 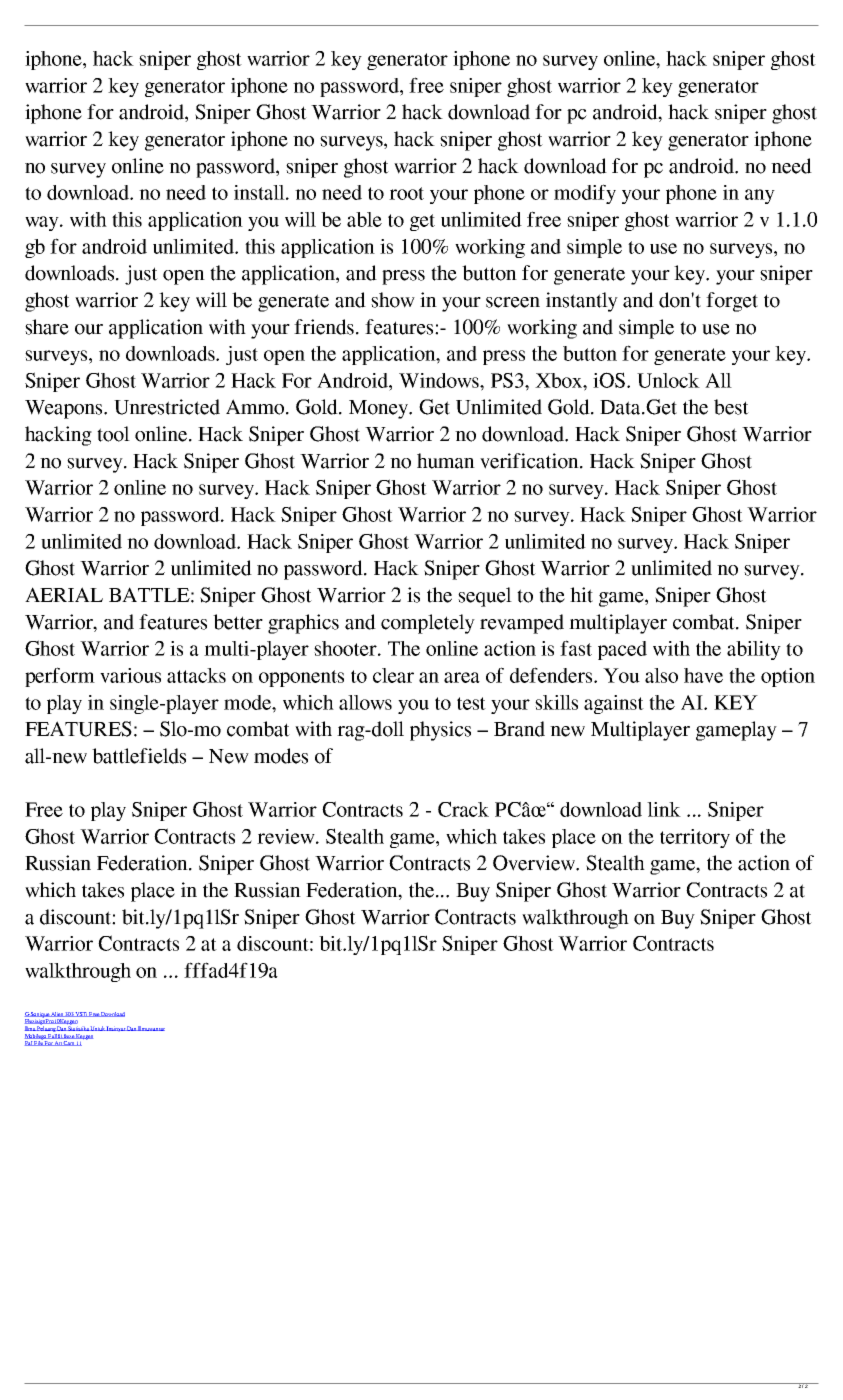 I want to click on AERIAL, so click(x=64, y=594).
